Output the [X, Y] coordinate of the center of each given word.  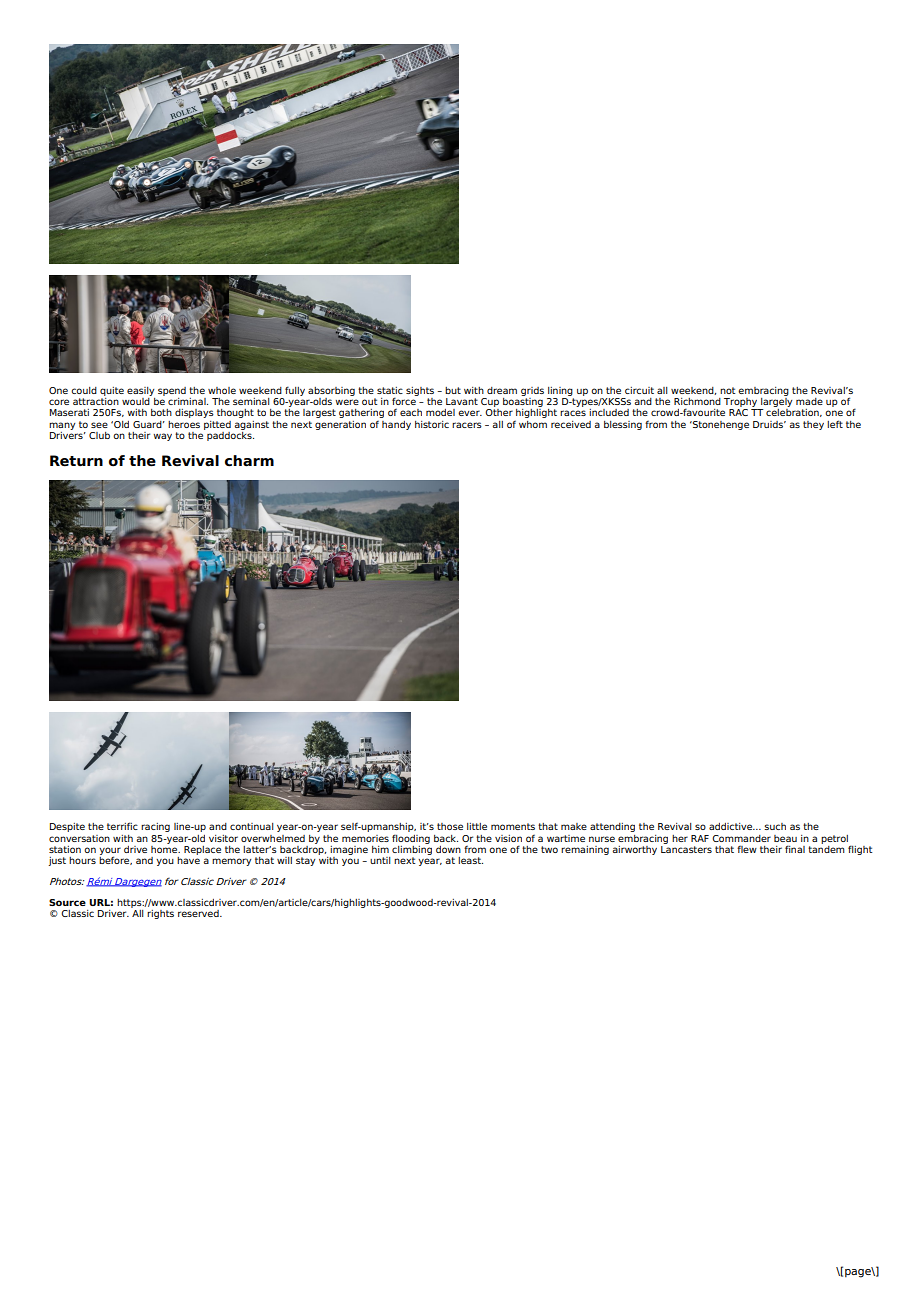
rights [160, 914]
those [450, 826]
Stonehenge [720, 425]
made [809, 401]
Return [76, 461]
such [775, 826]
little [477, 826]
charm [249, 461]
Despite [67, 827]
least [470, 860]
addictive [732, 826]
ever [470, 413]
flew [747, 849]
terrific [122, 826]
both [161, 412]
